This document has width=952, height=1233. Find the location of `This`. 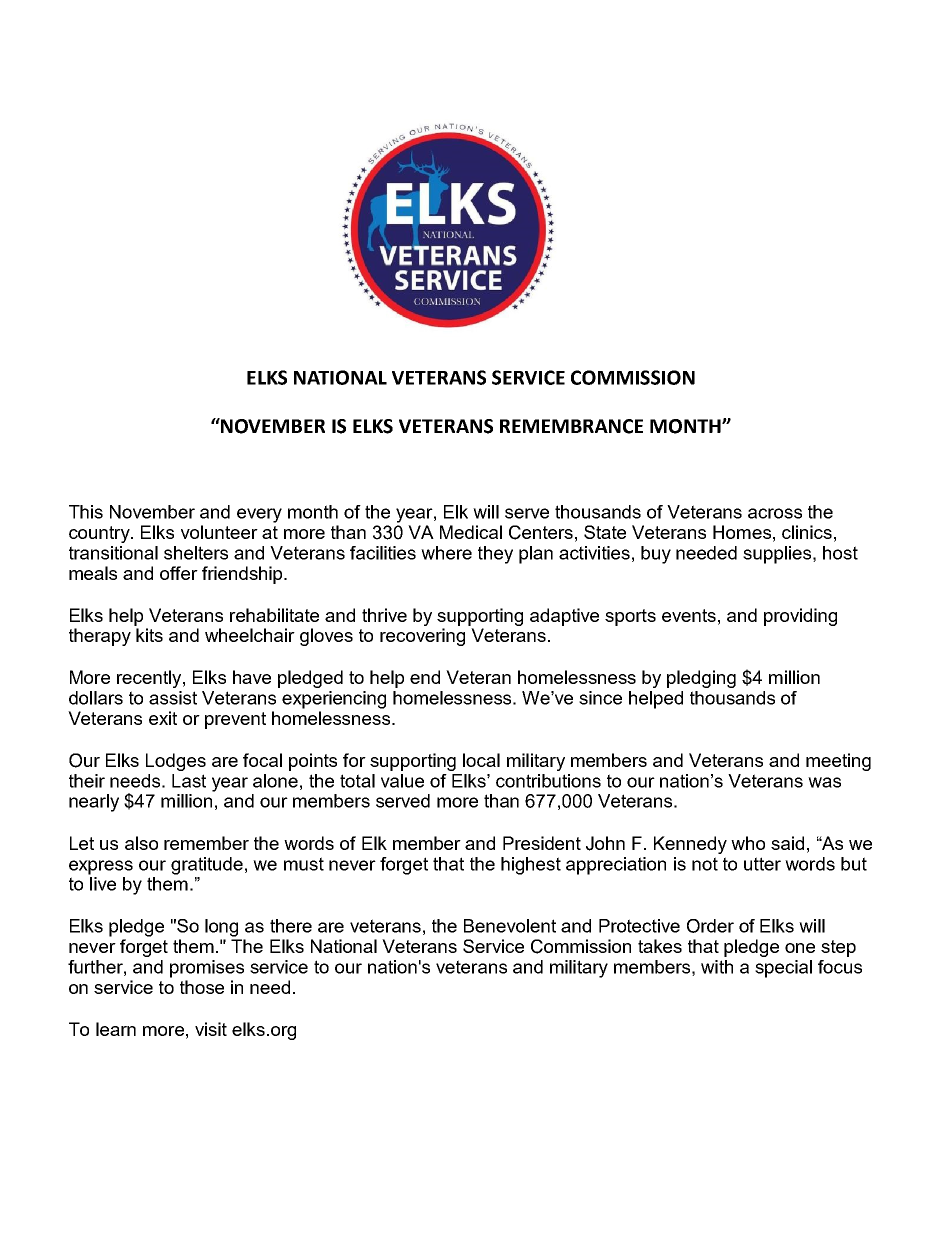

This is located at coordinates (86, 512).
